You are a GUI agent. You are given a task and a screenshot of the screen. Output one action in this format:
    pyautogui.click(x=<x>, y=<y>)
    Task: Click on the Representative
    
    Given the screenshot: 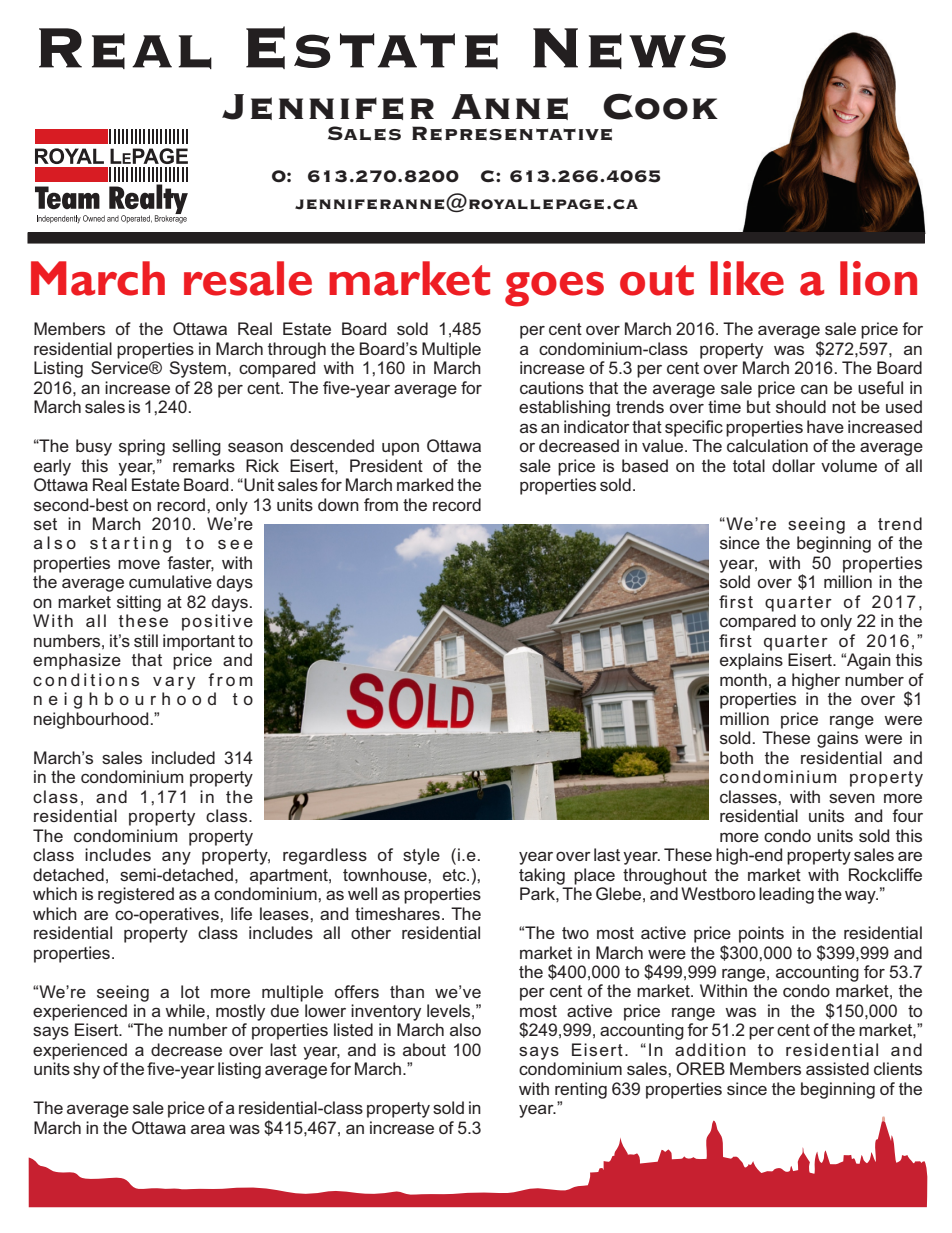 What is the action you would take?
    pyautogui.click(x=512, y=133)
